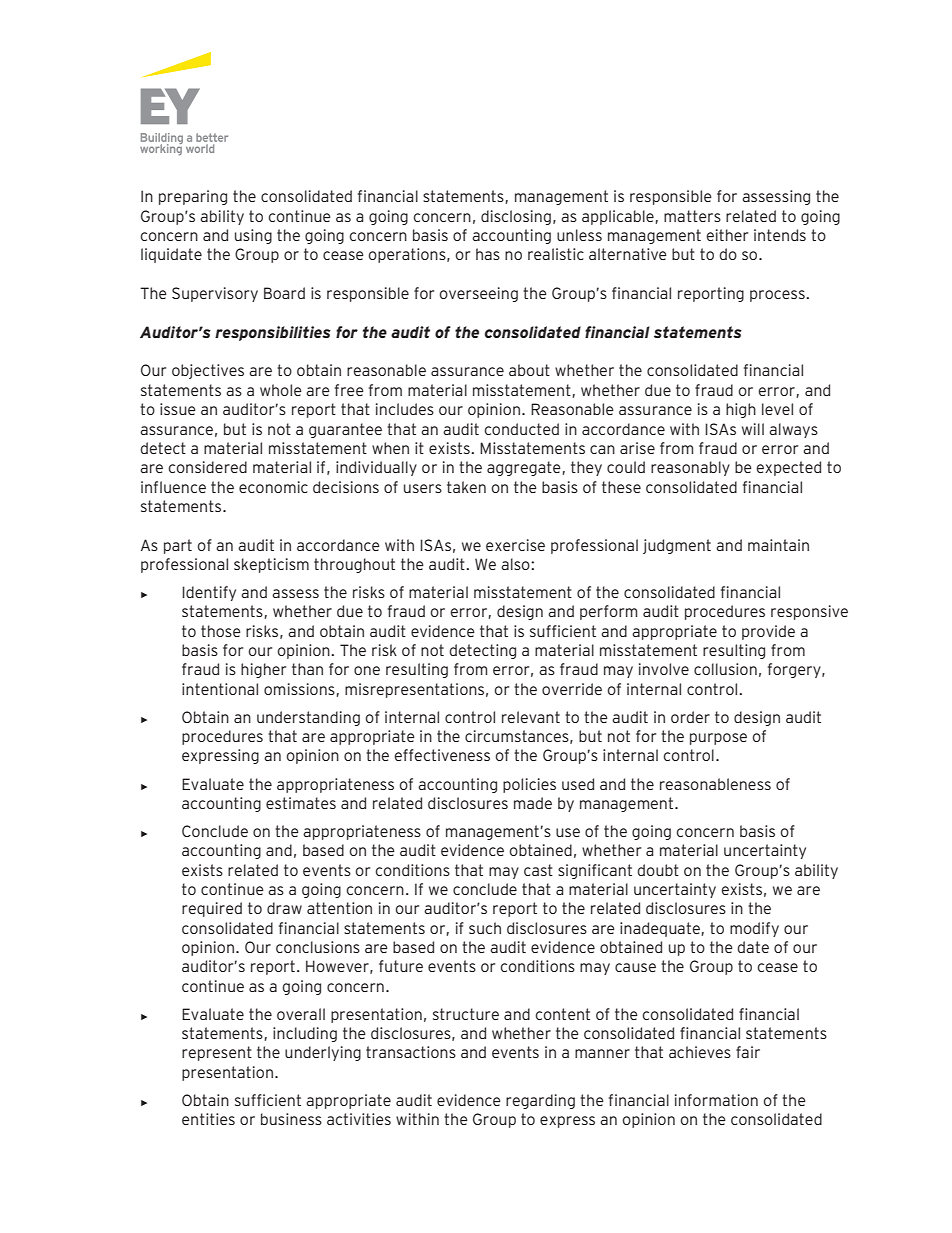 The width and height of the screenshot is (952, 1233). Describe the element at coordinates (253, 236) in the screenshot. I see `using` at that location.
